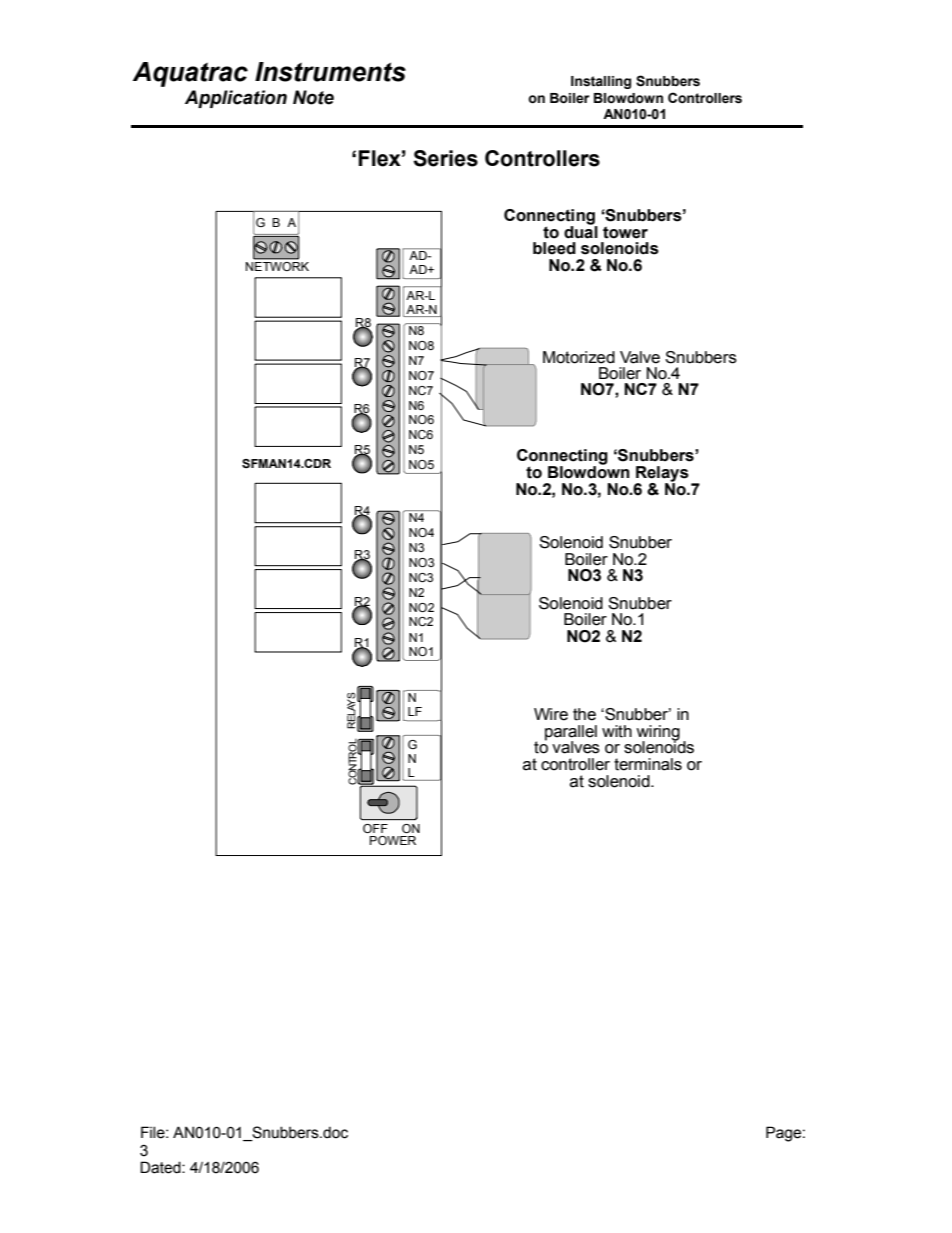 The width and height of the screenshot is (952, 1233). Describe the element at coordinates (393, 840) in the screenshot. I see `POWER` at that location.
